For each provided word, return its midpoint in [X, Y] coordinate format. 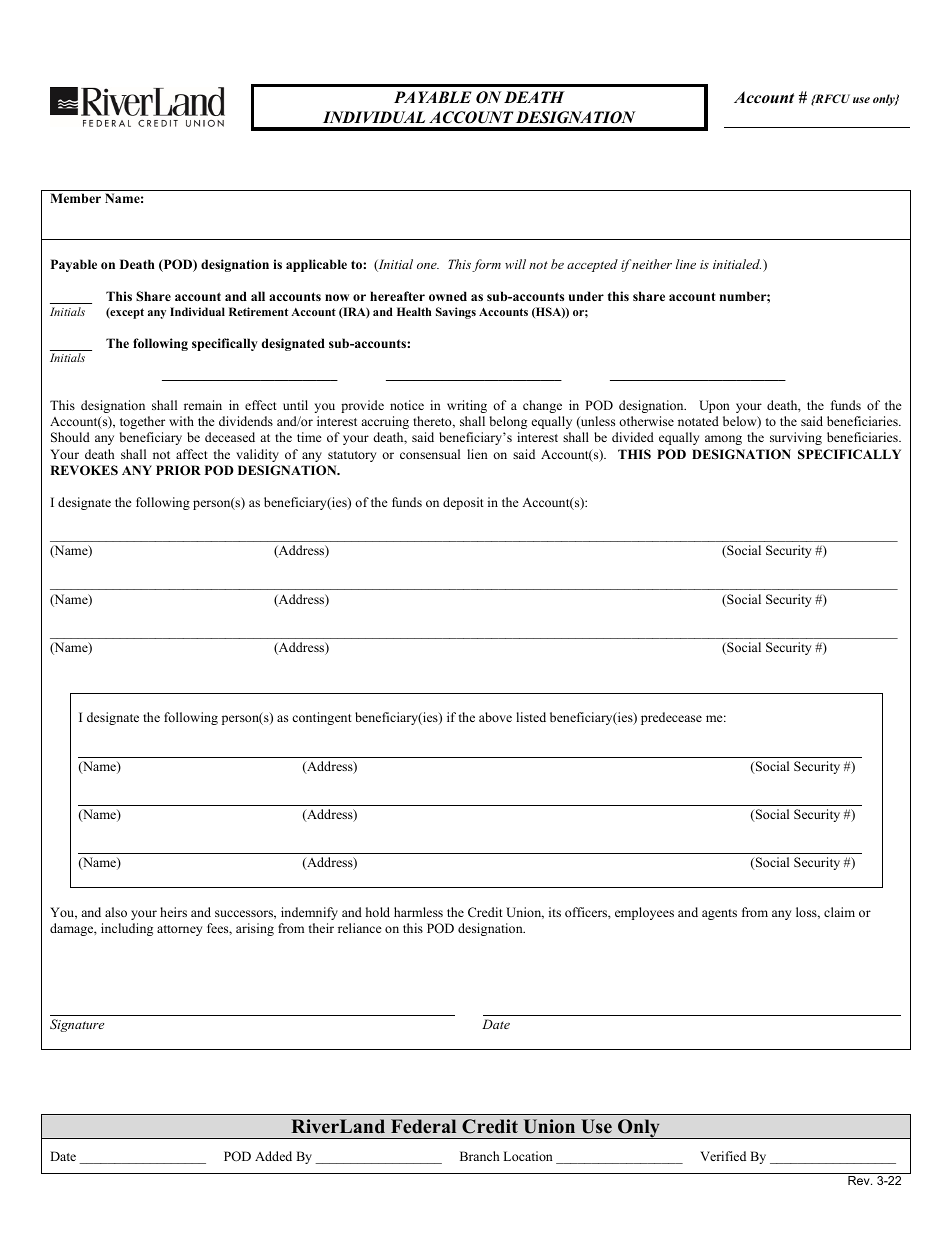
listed [531, 717]
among [723, 440]
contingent [322, 718]
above [495, 717]
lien [477, 454]
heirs [173, 912]
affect [192, 454]
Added [273, 1156]
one [428, 266]
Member [75, 198]
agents [719, 914]
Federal [423, 1126]
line [686, 264]
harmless [418, 912]
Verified [723, 1156]
